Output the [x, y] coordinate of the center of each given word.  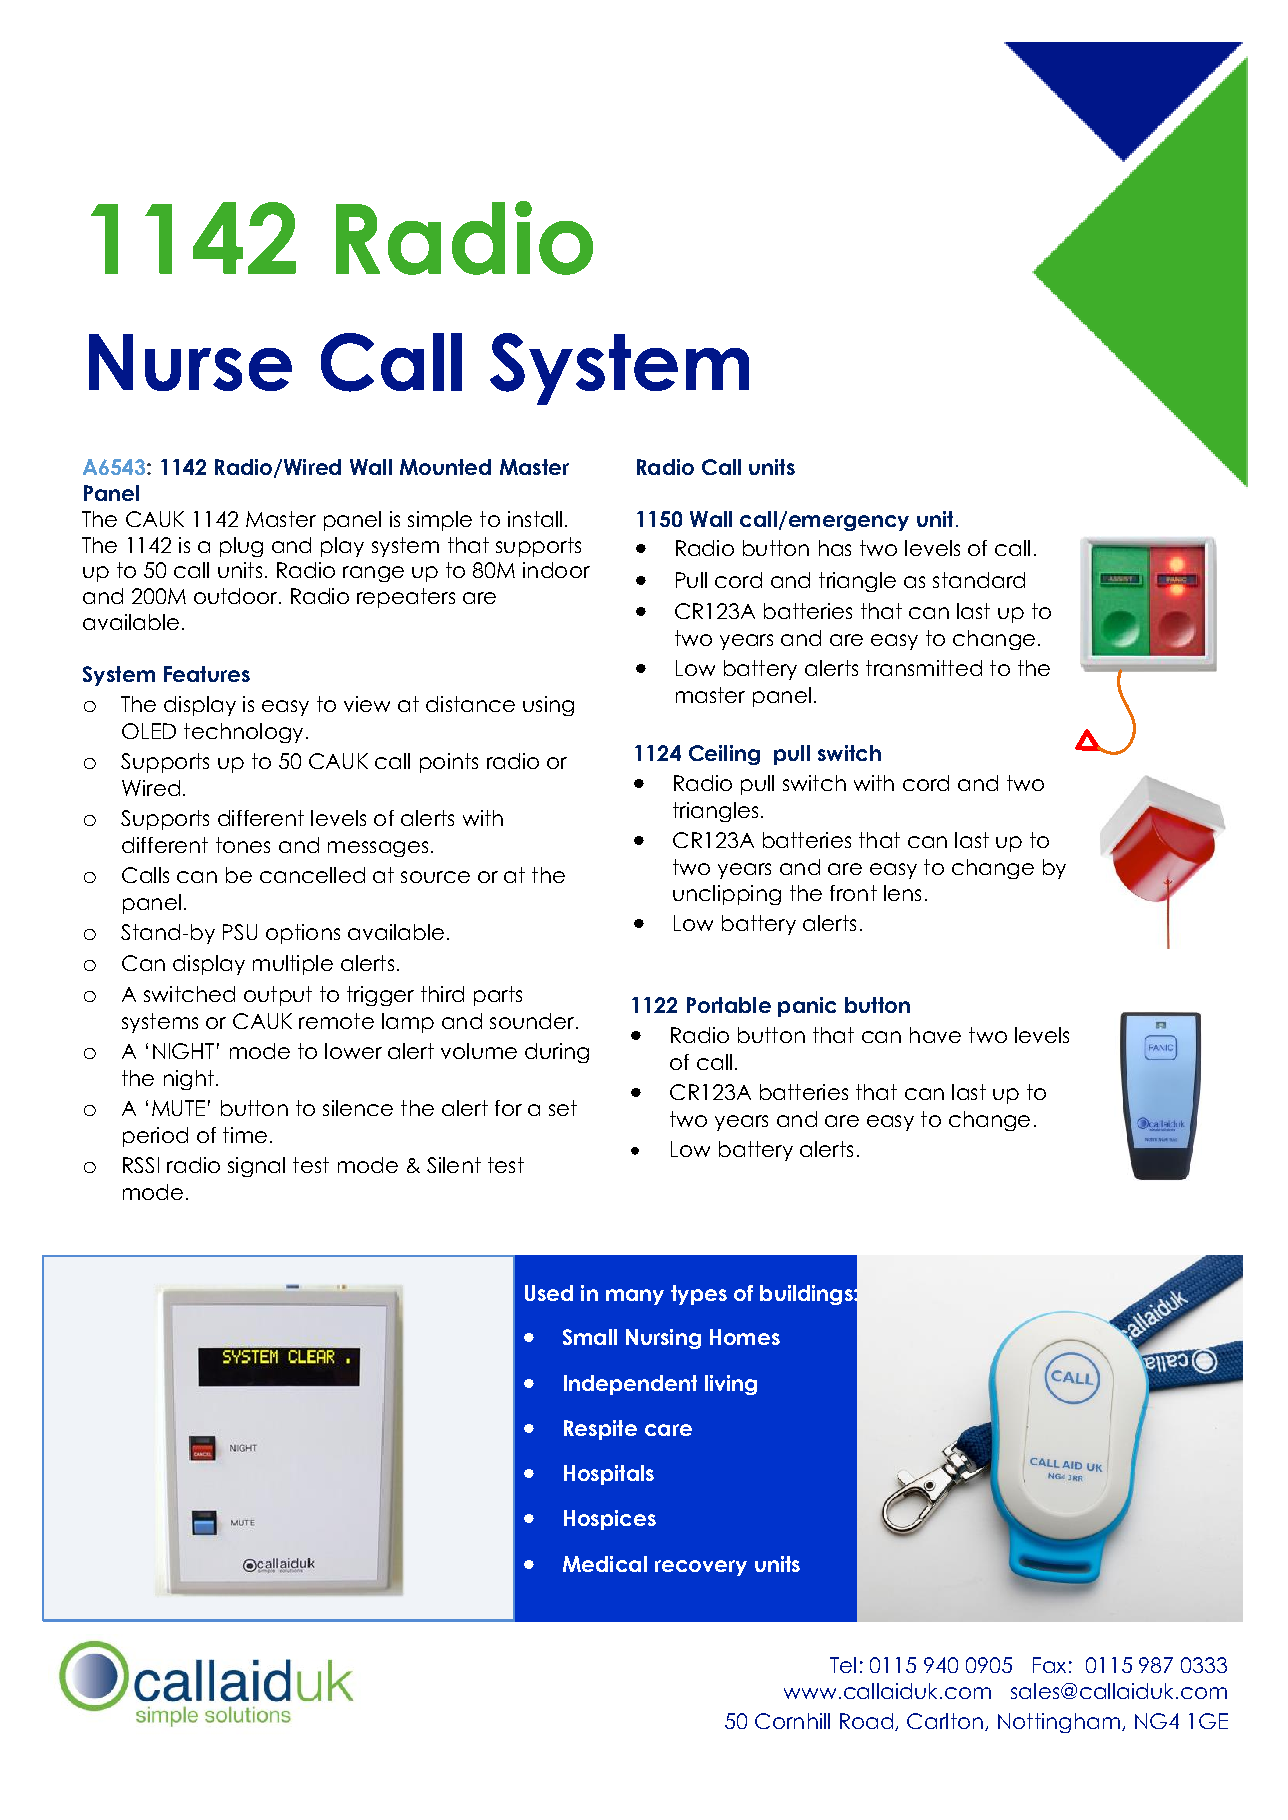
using [548, 706]
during [557, 1053]
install [537, 519]
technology [243, 733]
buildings [807, 1295]
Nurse [190, 362]
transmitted [924, 668]
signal [256, 1167]
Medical [605, 1564]
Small [590, 1337]
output [278, 996]
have [935, 1035]
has [835, 548]
